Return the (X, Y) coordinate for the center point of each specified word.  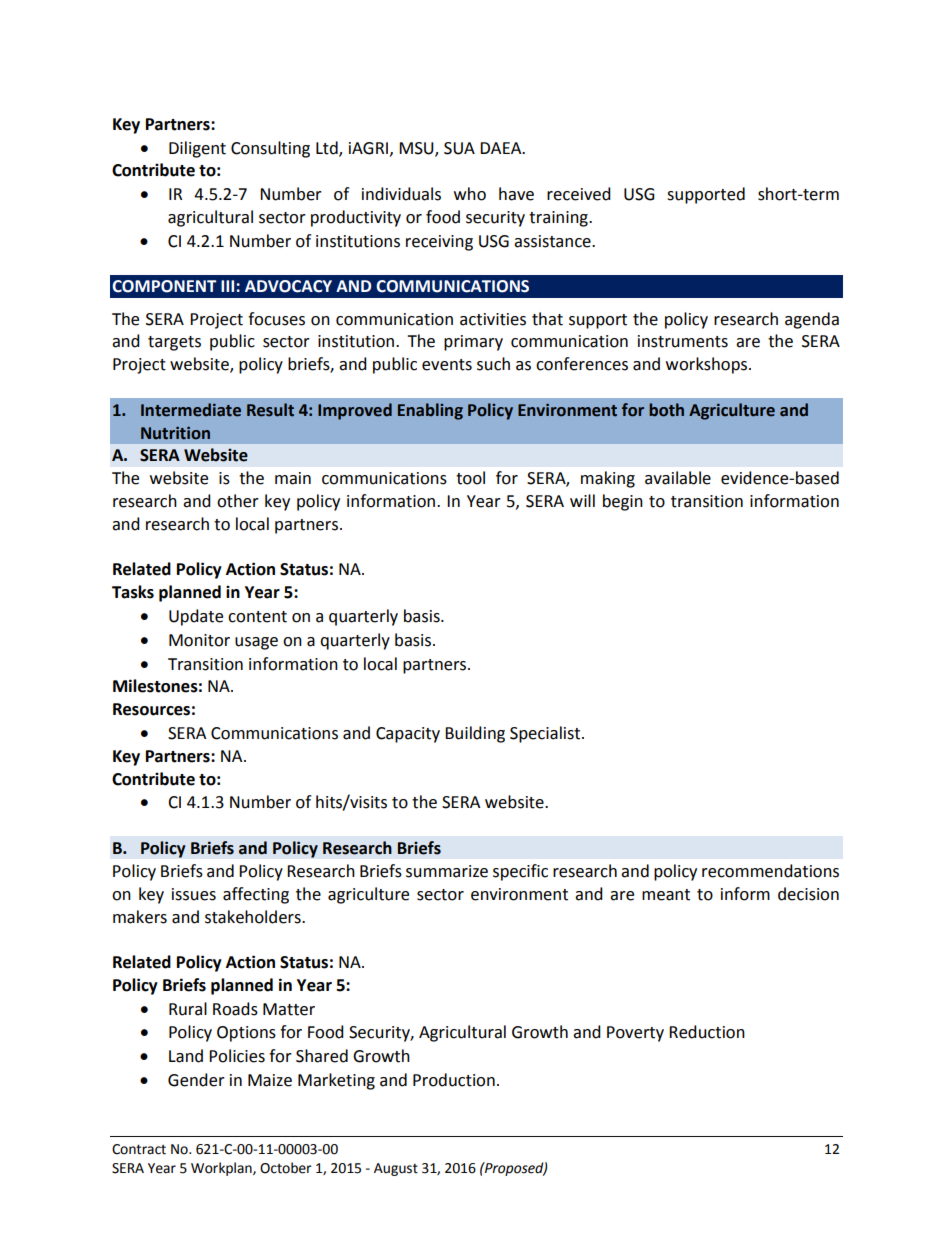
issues (194, 894)
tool (470, 478)
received (579, 194)
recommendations (770, 871)
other (238, 501)
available (678, 478)
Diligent (197, 149)
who (470, 194)
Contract (139, 1149)
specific (520, 872)
